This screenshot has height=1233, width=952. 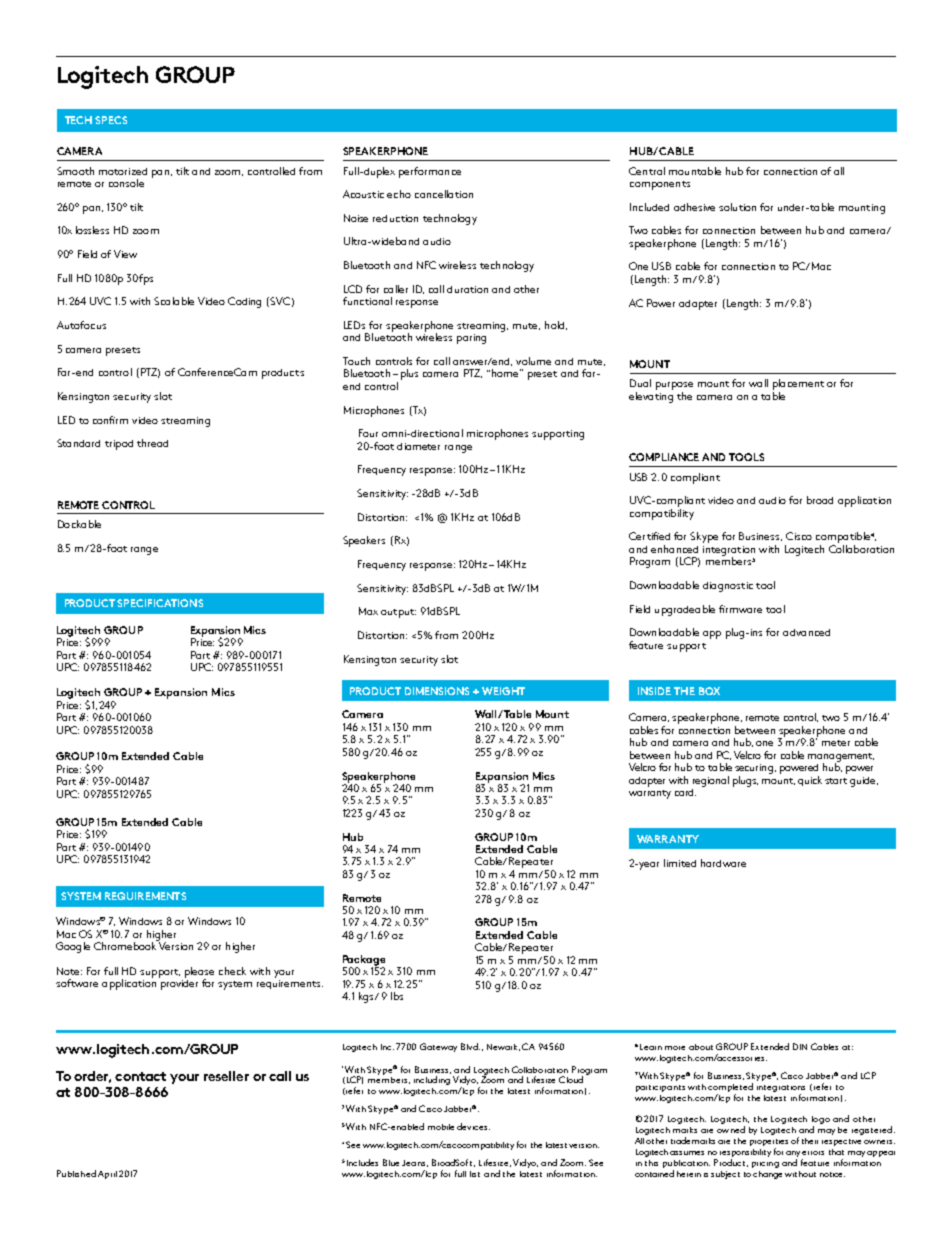 I want to click on performance, so click(x=430, y=172).
